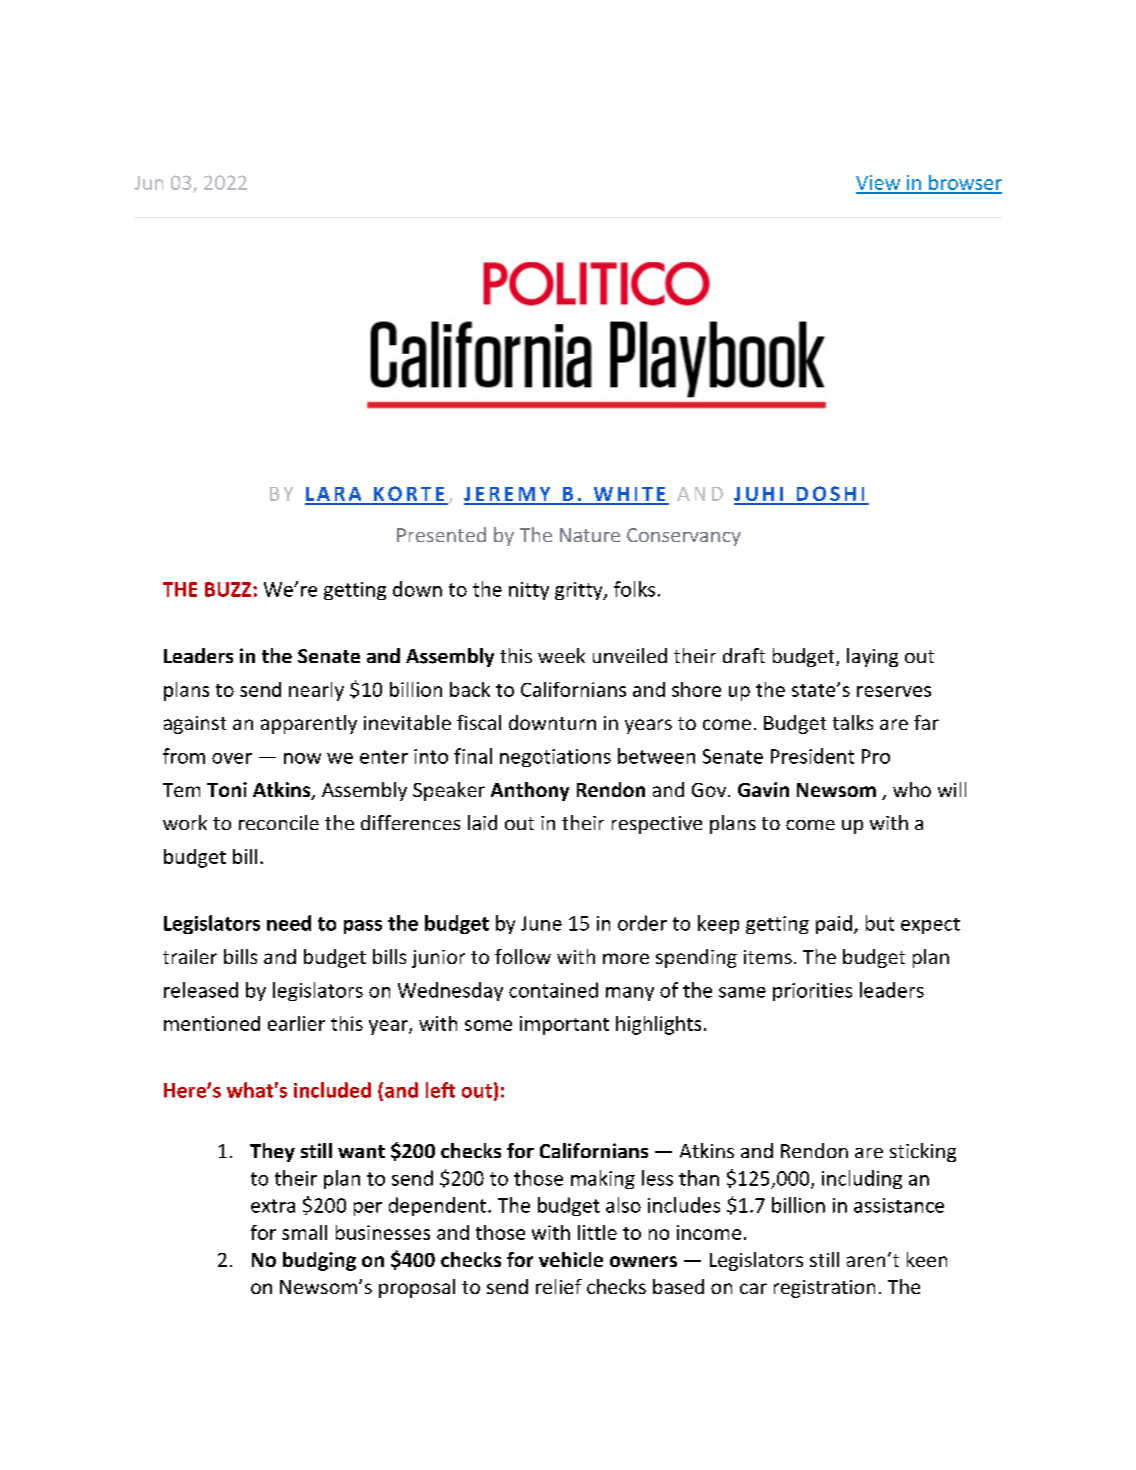 Image resolution: width=1136 pixels, height=1470 pixels. Describe the element at coordinates (440, 1090) in the screenshot. I see `left` at that location.
